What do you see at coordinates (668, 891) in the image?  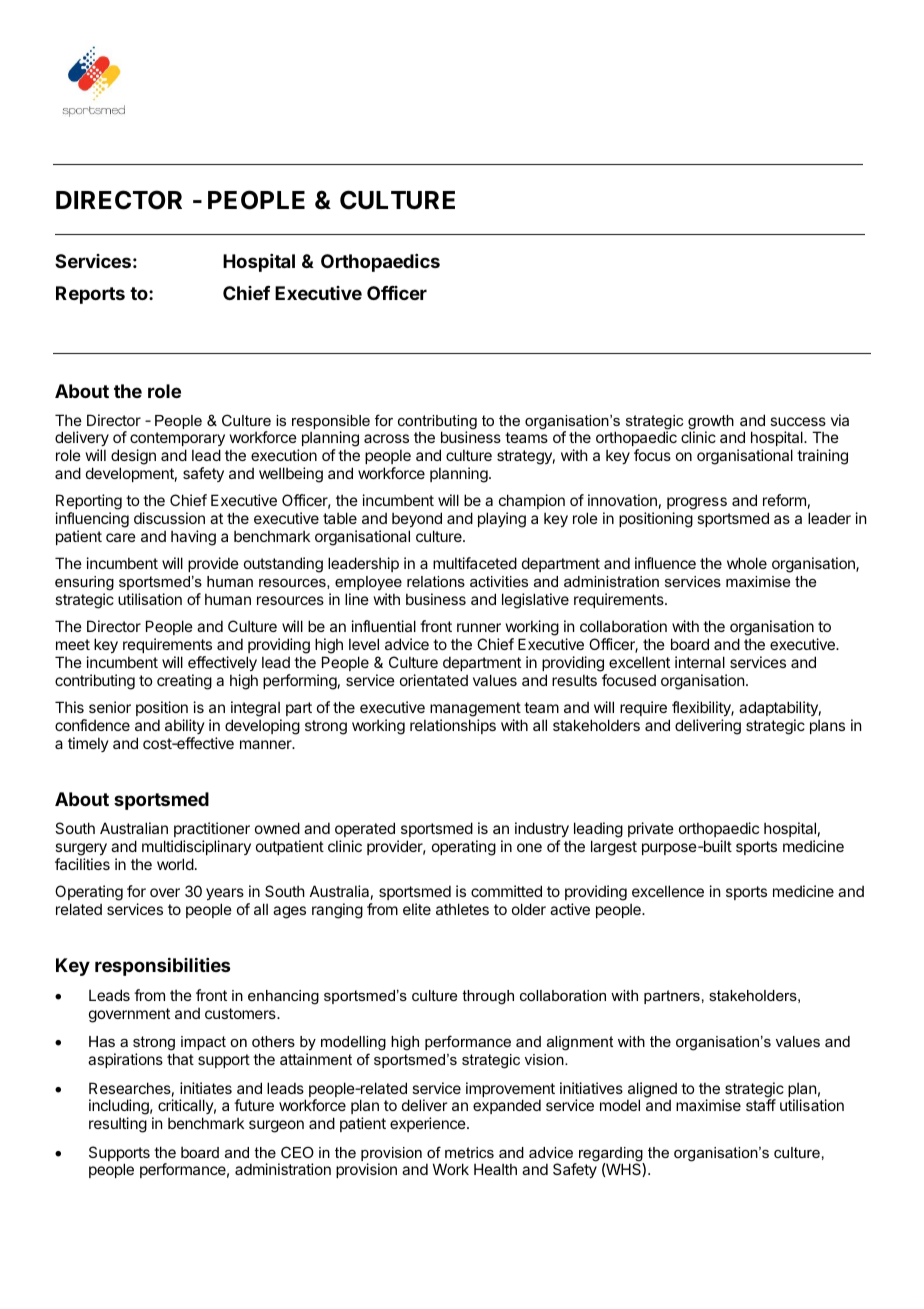 I see `excellence` at bounding box center [668, 891].
